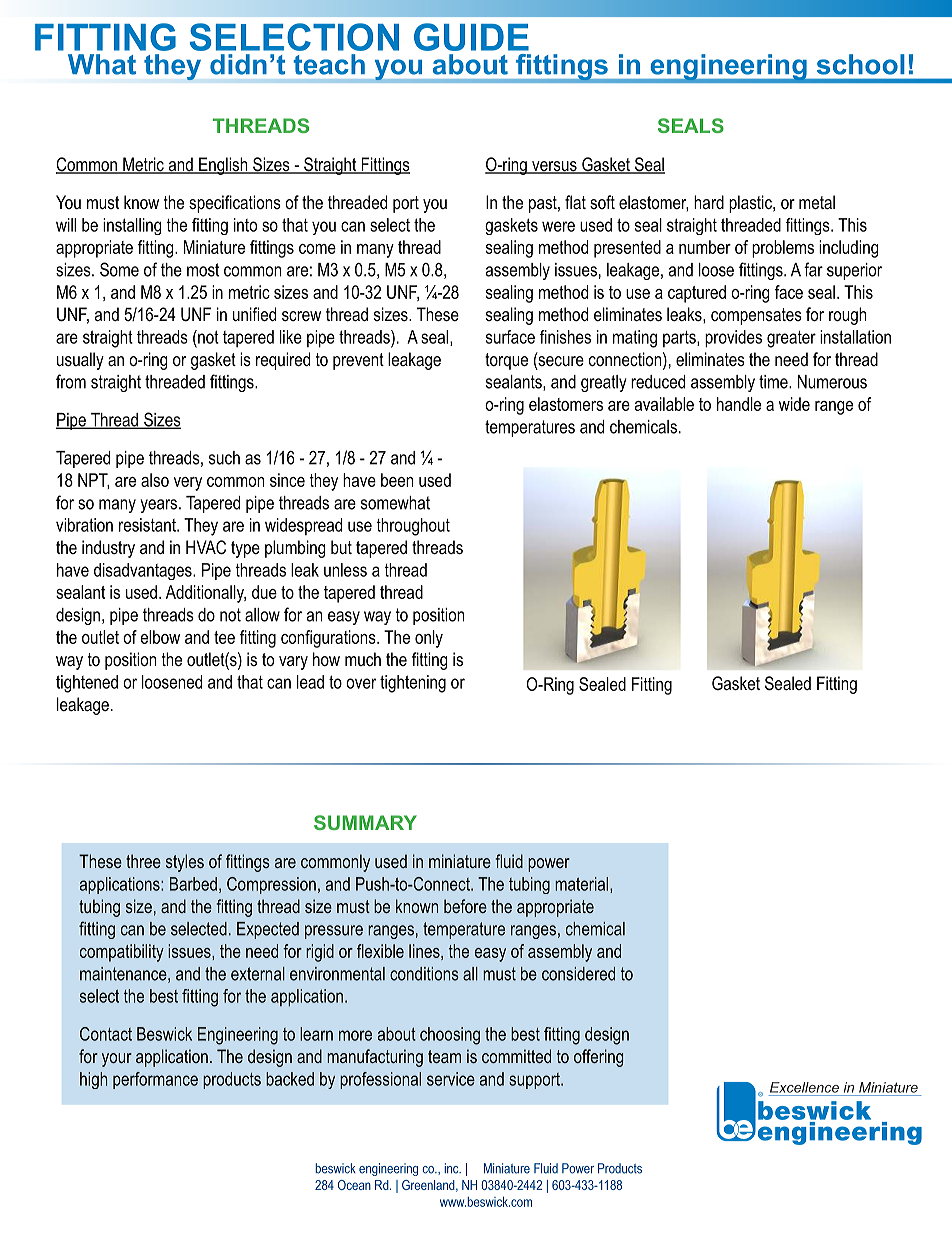  What do you see at coordinates (739, 404) in the screenshot?
I see `handle` at bounding box center [739, 404].
